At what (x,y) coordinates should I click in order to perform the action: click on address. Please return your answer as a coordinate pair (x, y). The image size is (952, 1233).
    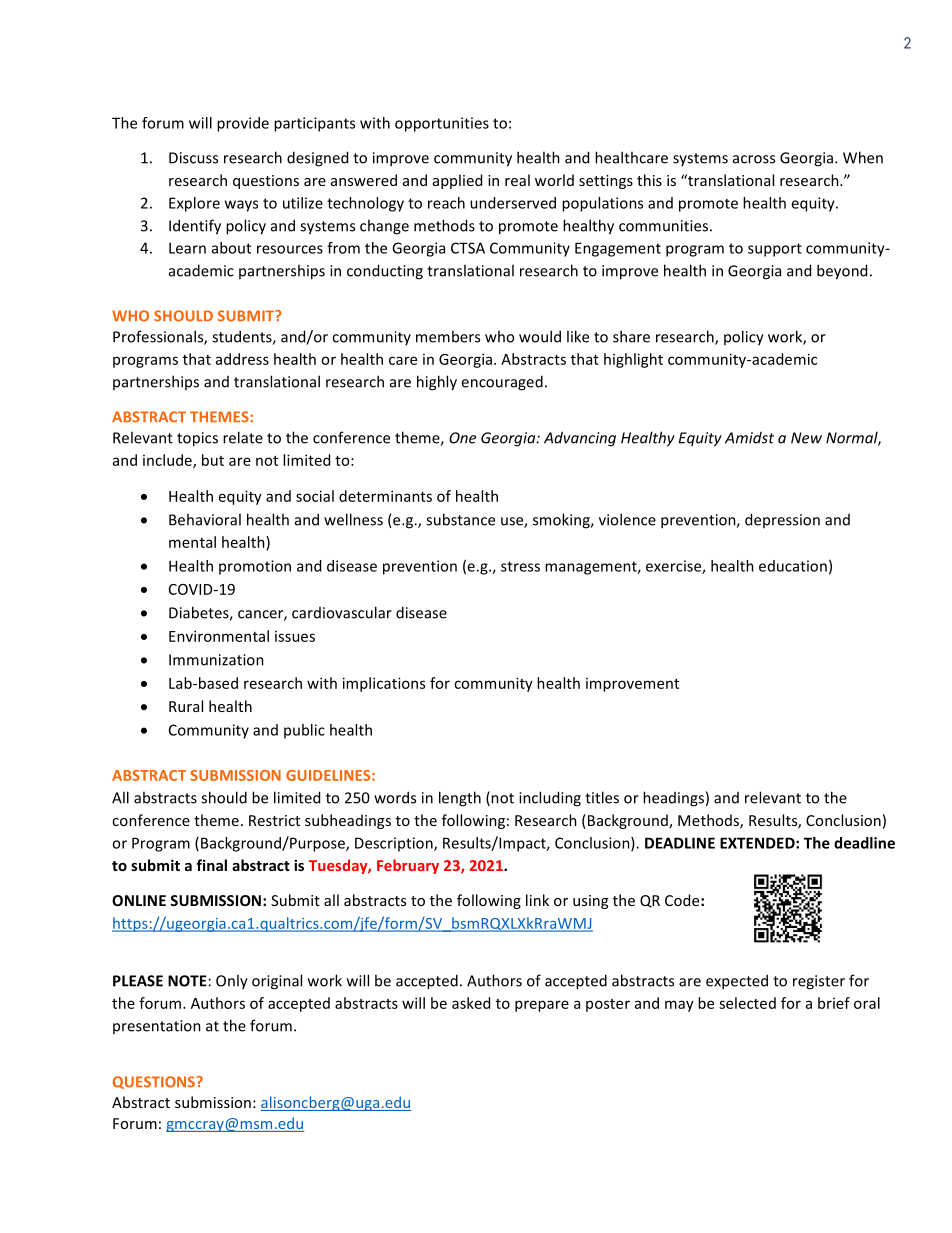
    Looking at the image, I should click on (242, 359).
